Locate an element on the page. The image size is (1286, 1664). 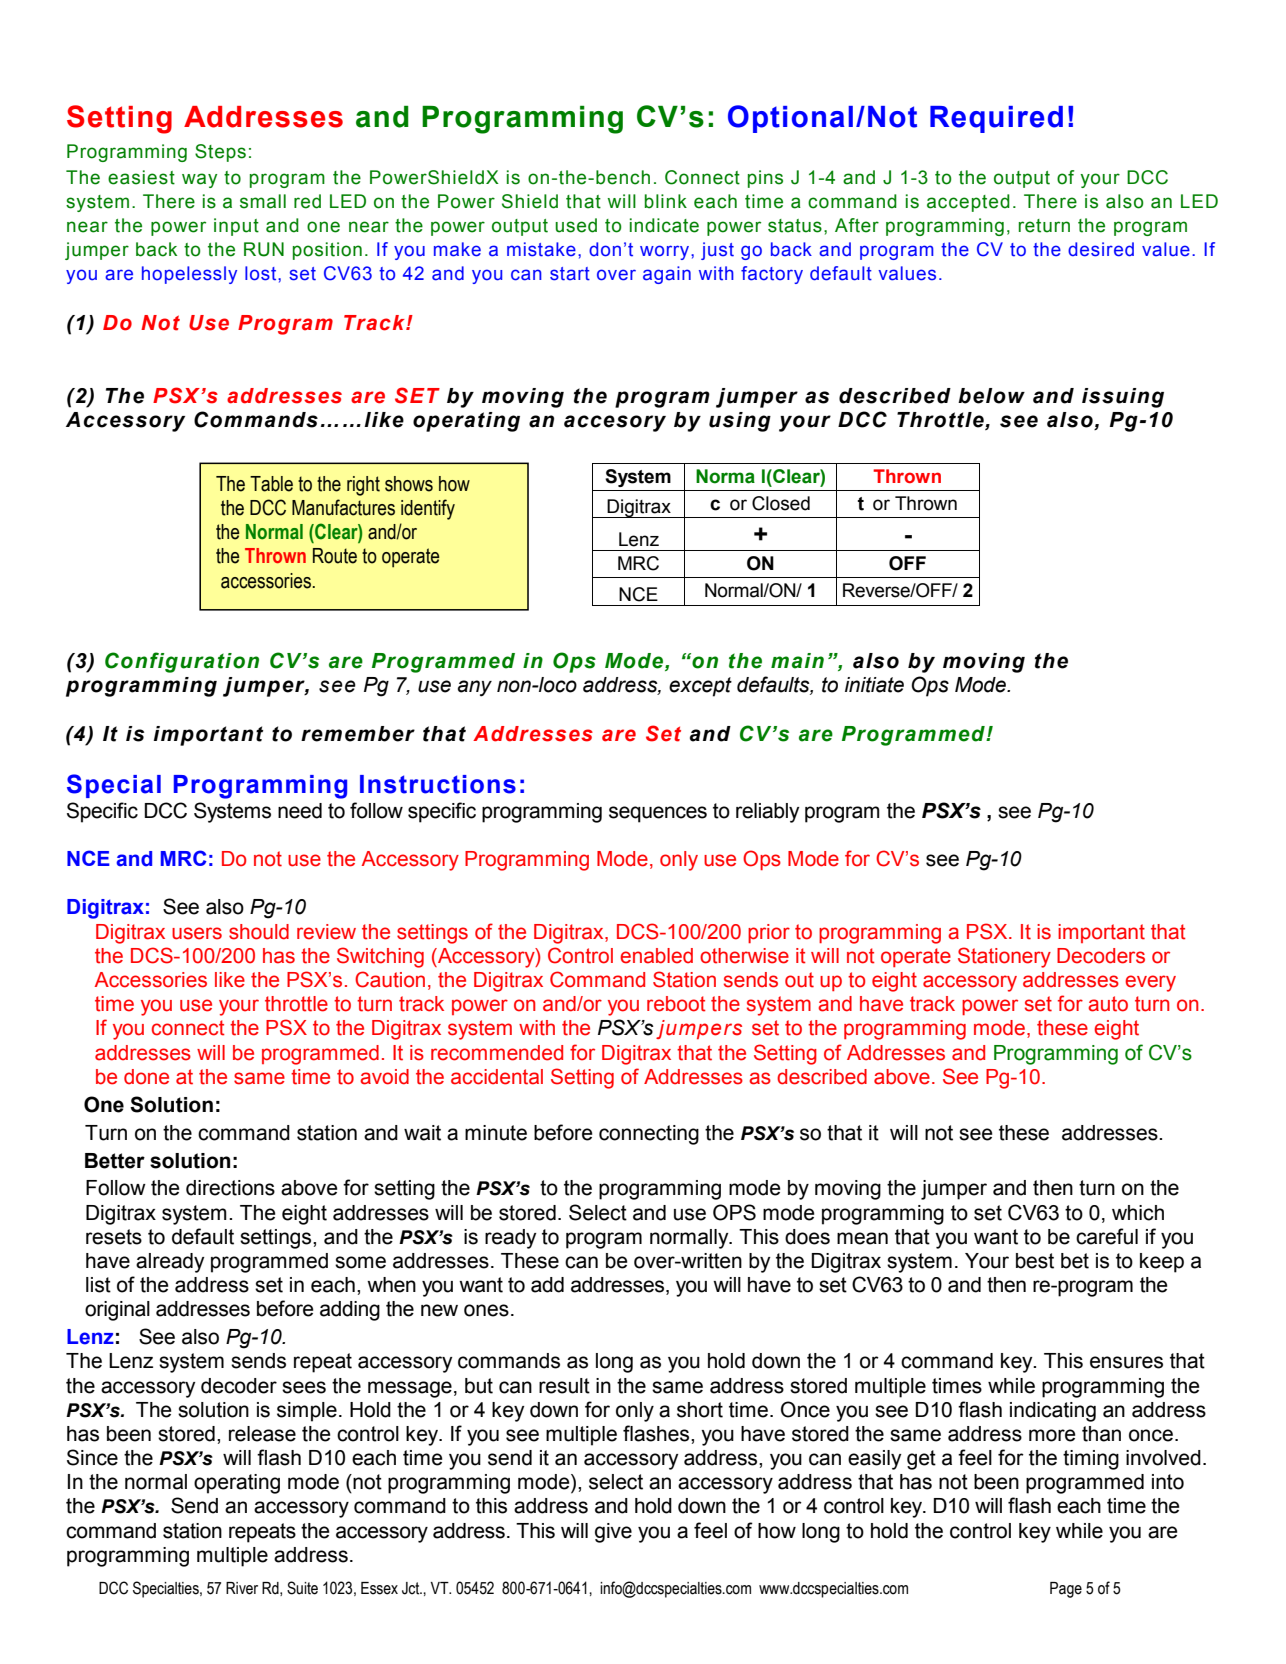
Table is located at coordinates (271, 484).
